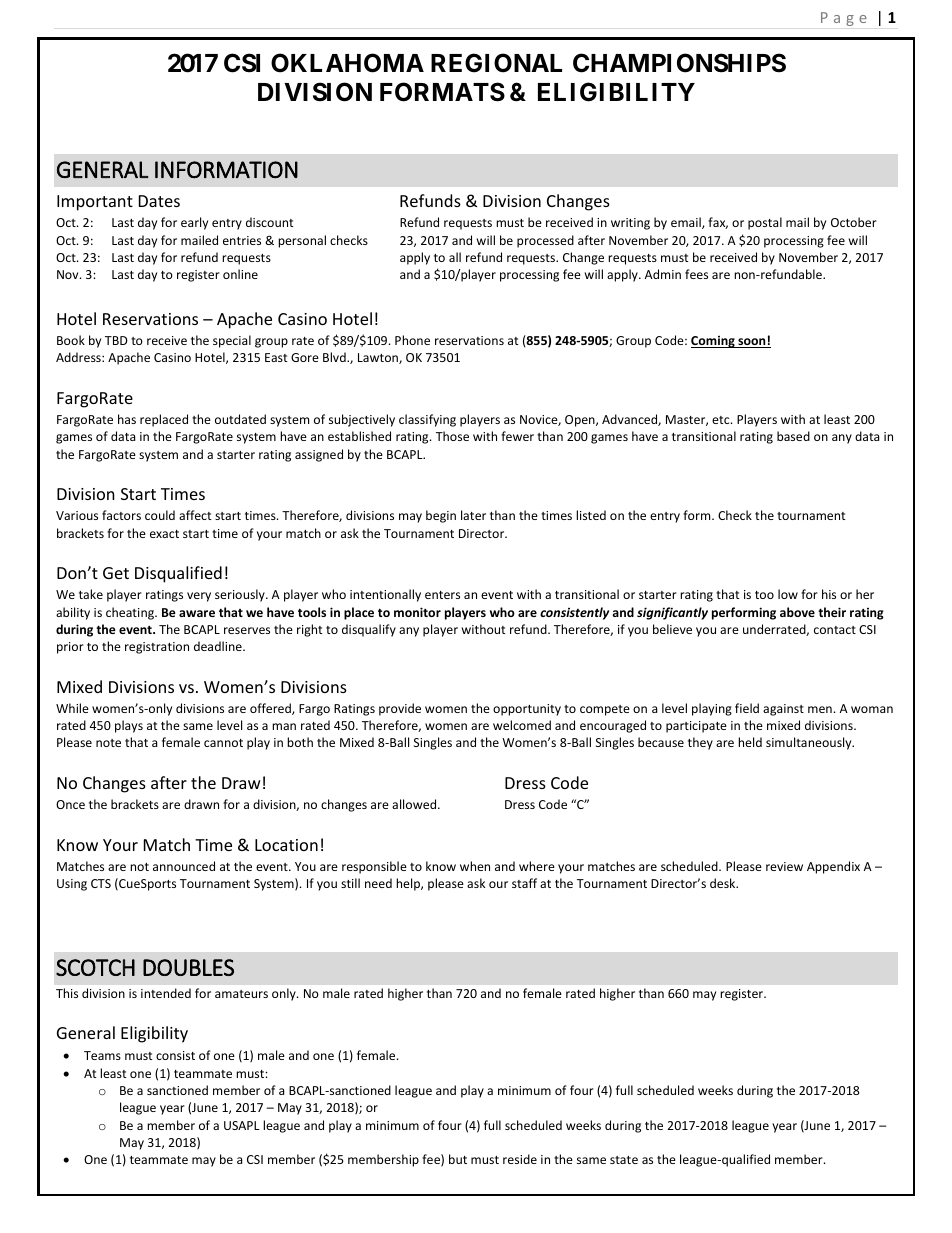 This image has height=1233, width=952. Describe the element at coordinates (108, 743) in the image. I see `note` at that location.
